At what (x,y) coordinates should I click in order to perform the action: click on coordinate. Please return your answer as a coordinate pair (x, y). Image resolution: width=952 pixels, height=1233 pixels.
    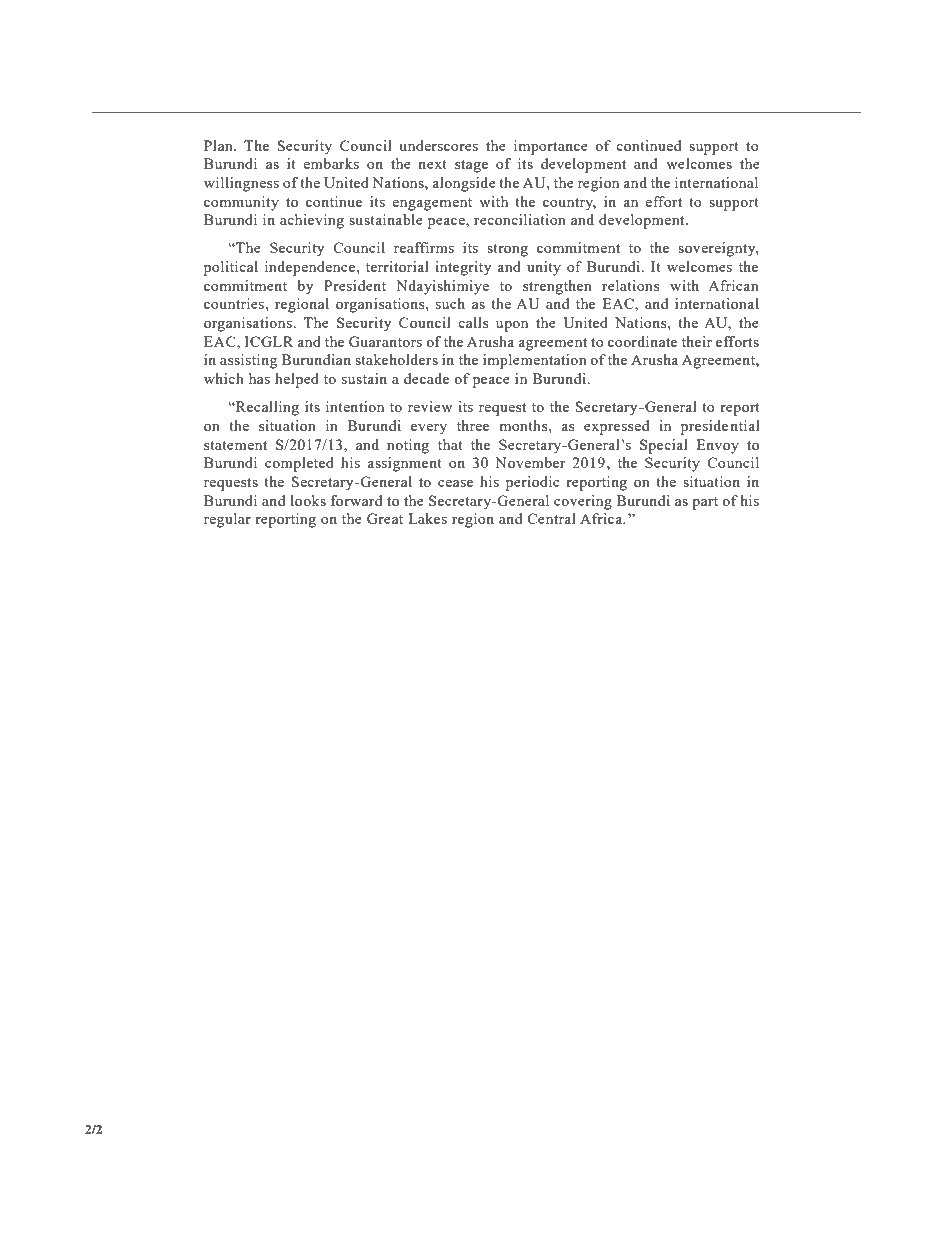
    Looking at the image, I should click on (642, 341).
